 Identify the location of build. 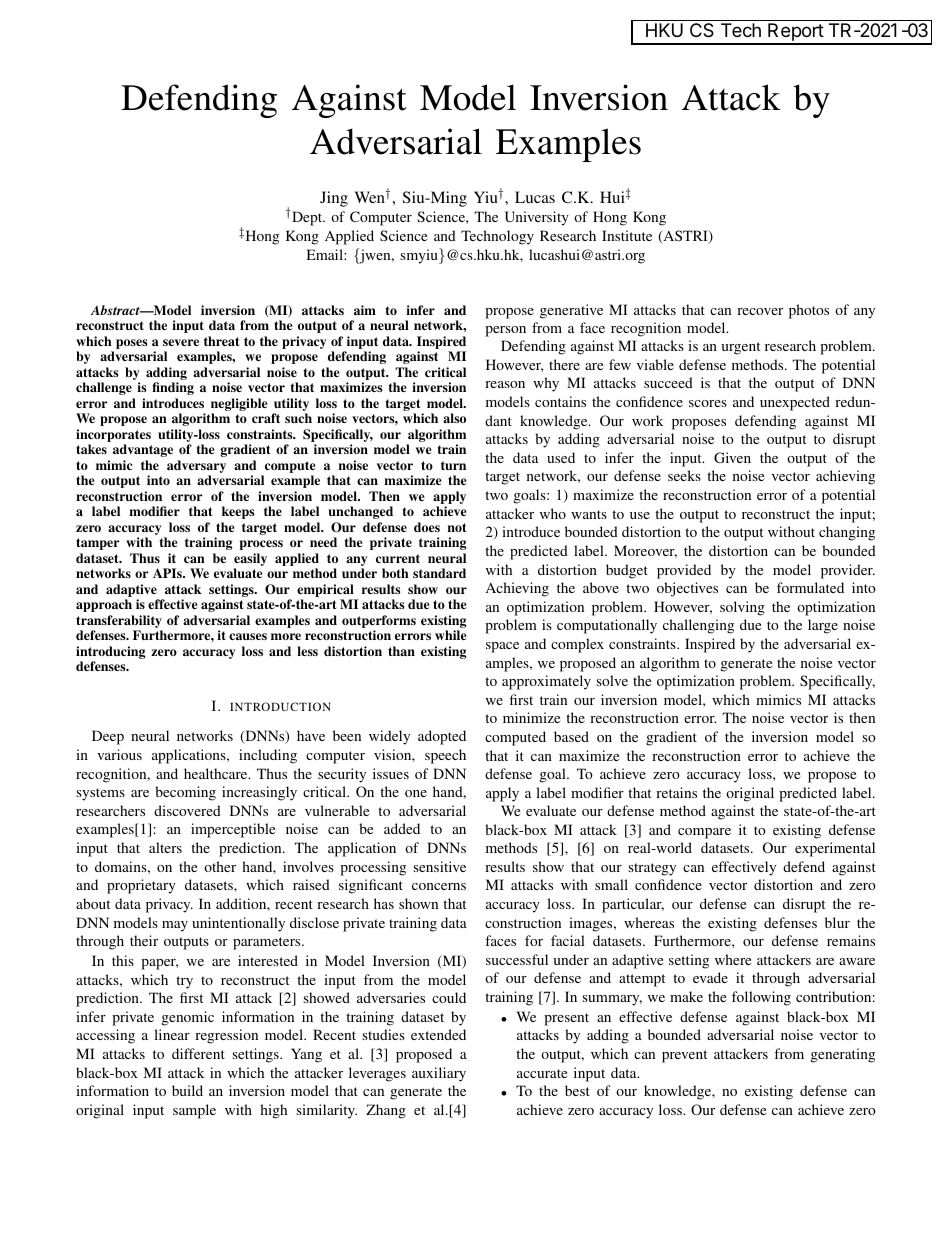
(187, 1090).
